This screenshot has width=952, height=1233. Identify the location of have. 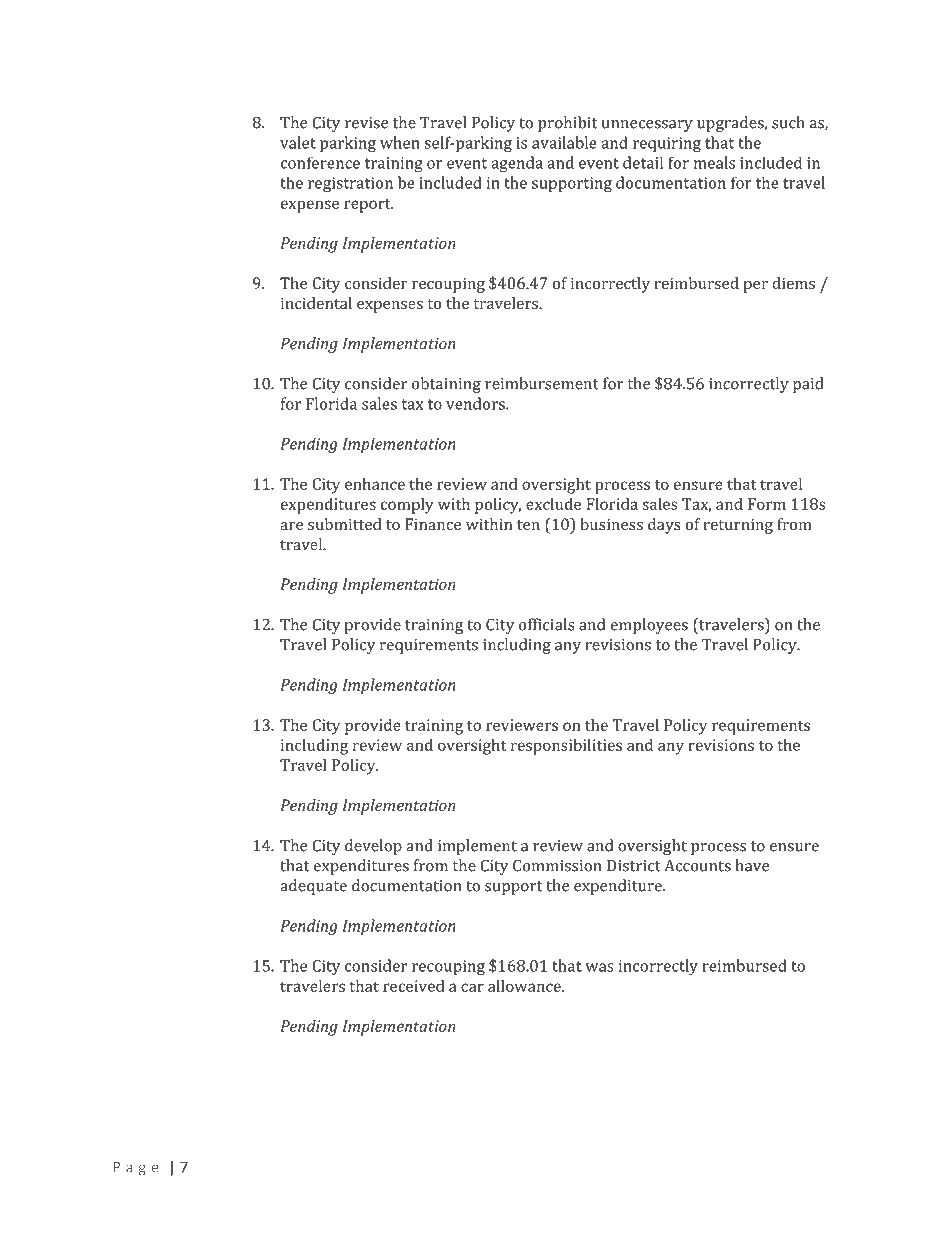
(752, 865).
